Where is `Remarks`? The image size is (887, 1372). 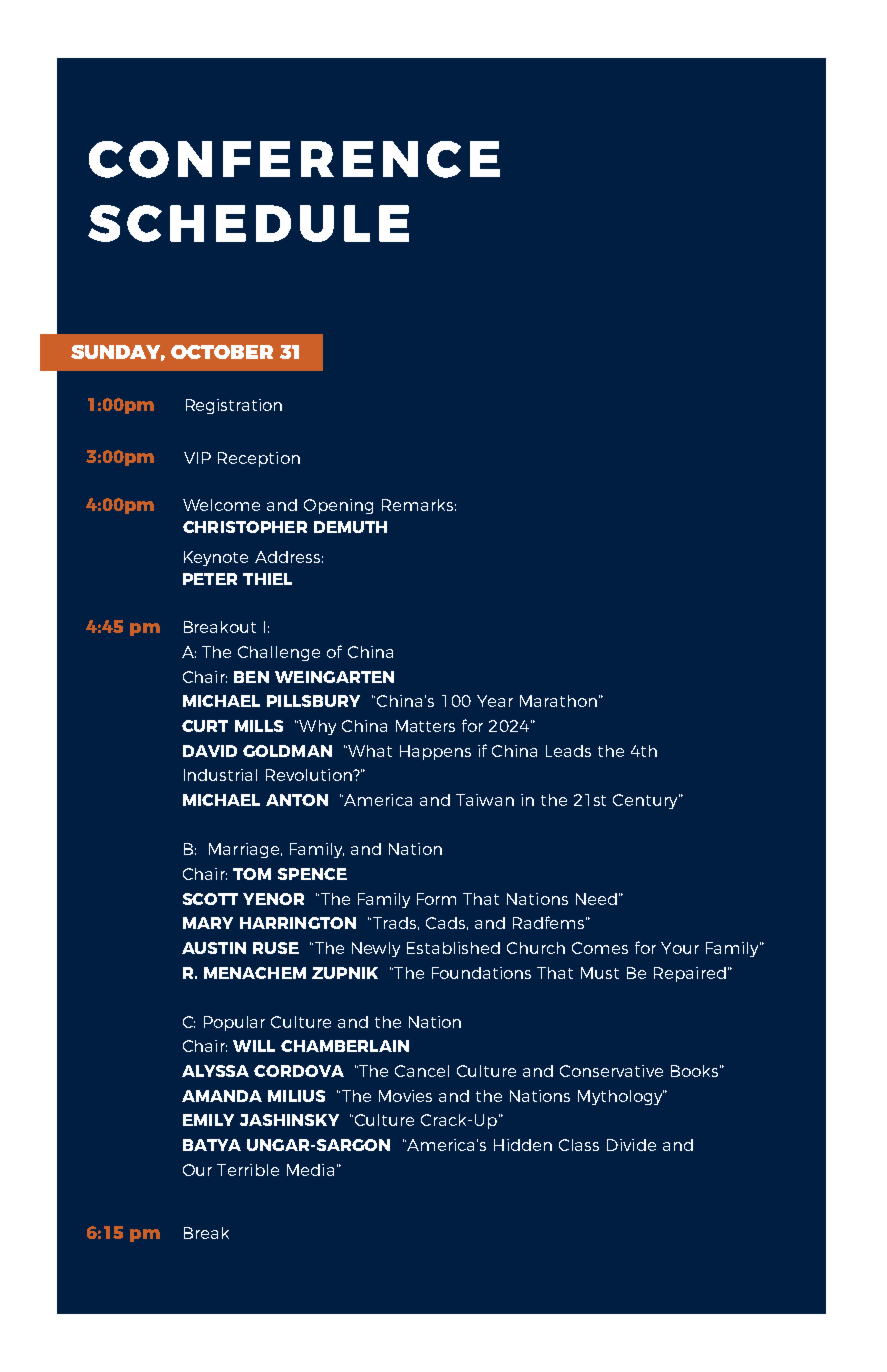 Remarks is located at coordinates (417, 505).
